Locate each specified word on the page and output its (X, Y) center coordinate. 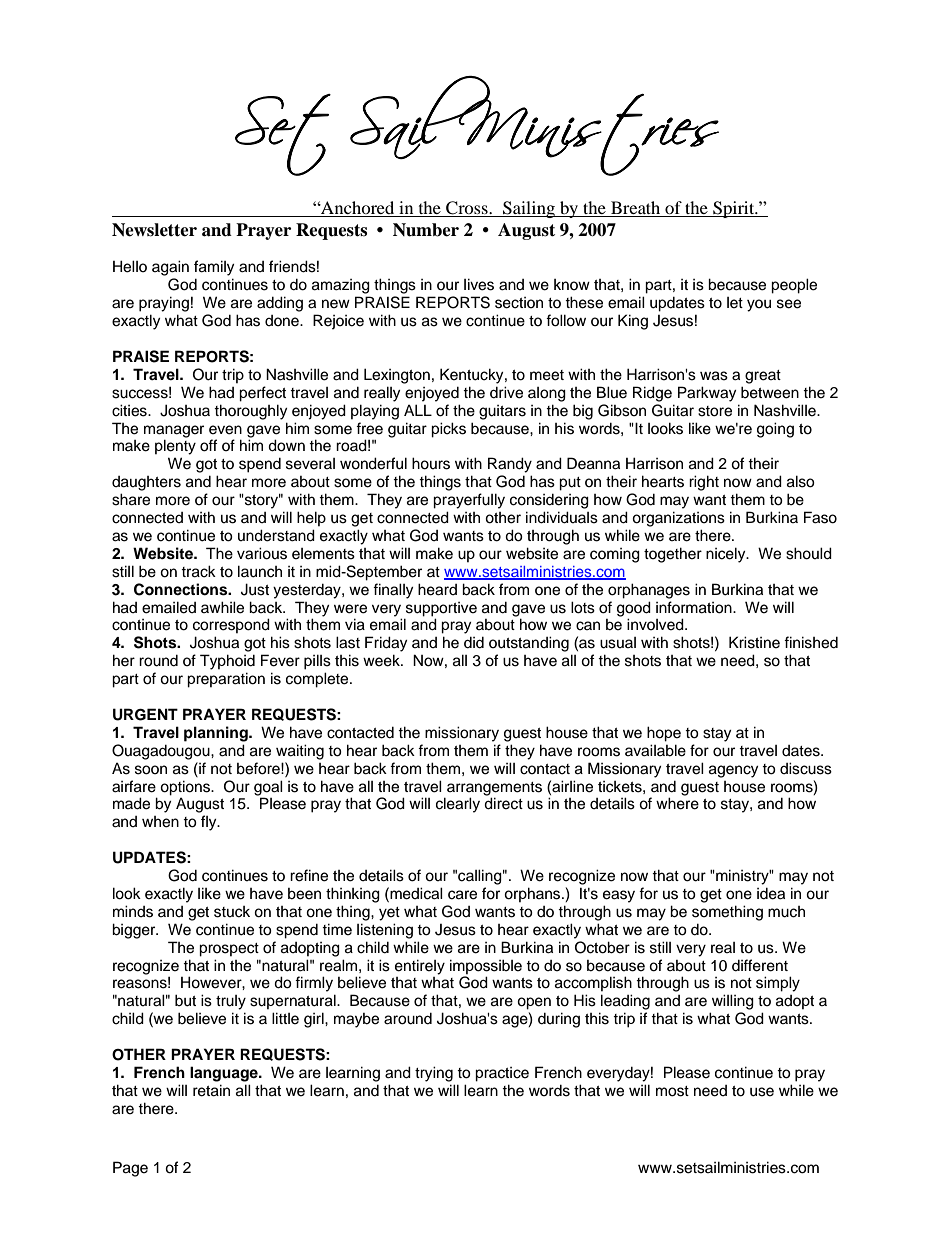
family (214, 268)
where (677, 803)
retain (211, 1090)
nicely (727, 555)
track (198, 571)
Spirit (734, 209)
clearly (458, 805)
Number (426, 230)
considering (549, 501)
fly (210, 823)
